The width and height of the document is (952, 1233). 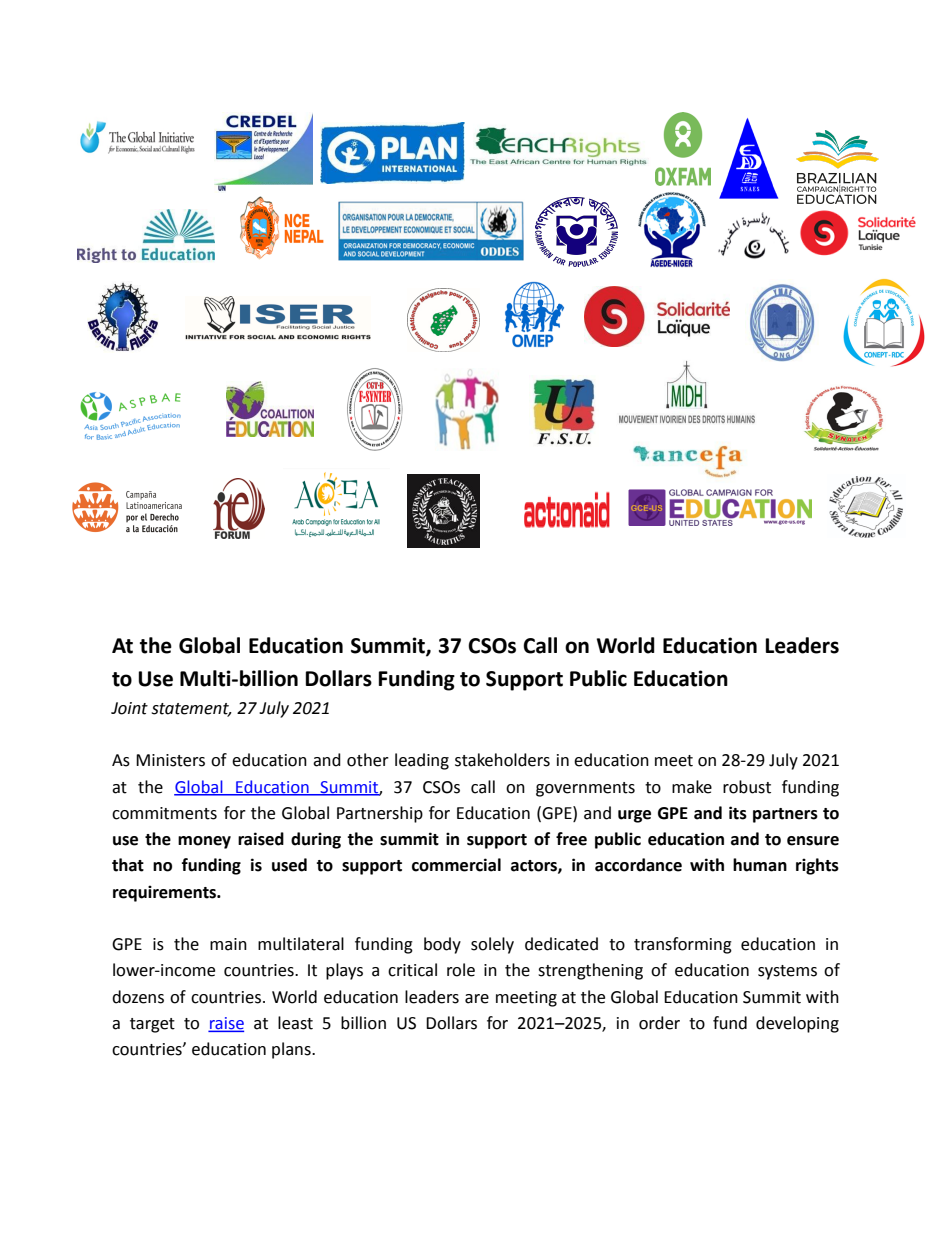 I want to click on are, so click(x=477, y=999).
